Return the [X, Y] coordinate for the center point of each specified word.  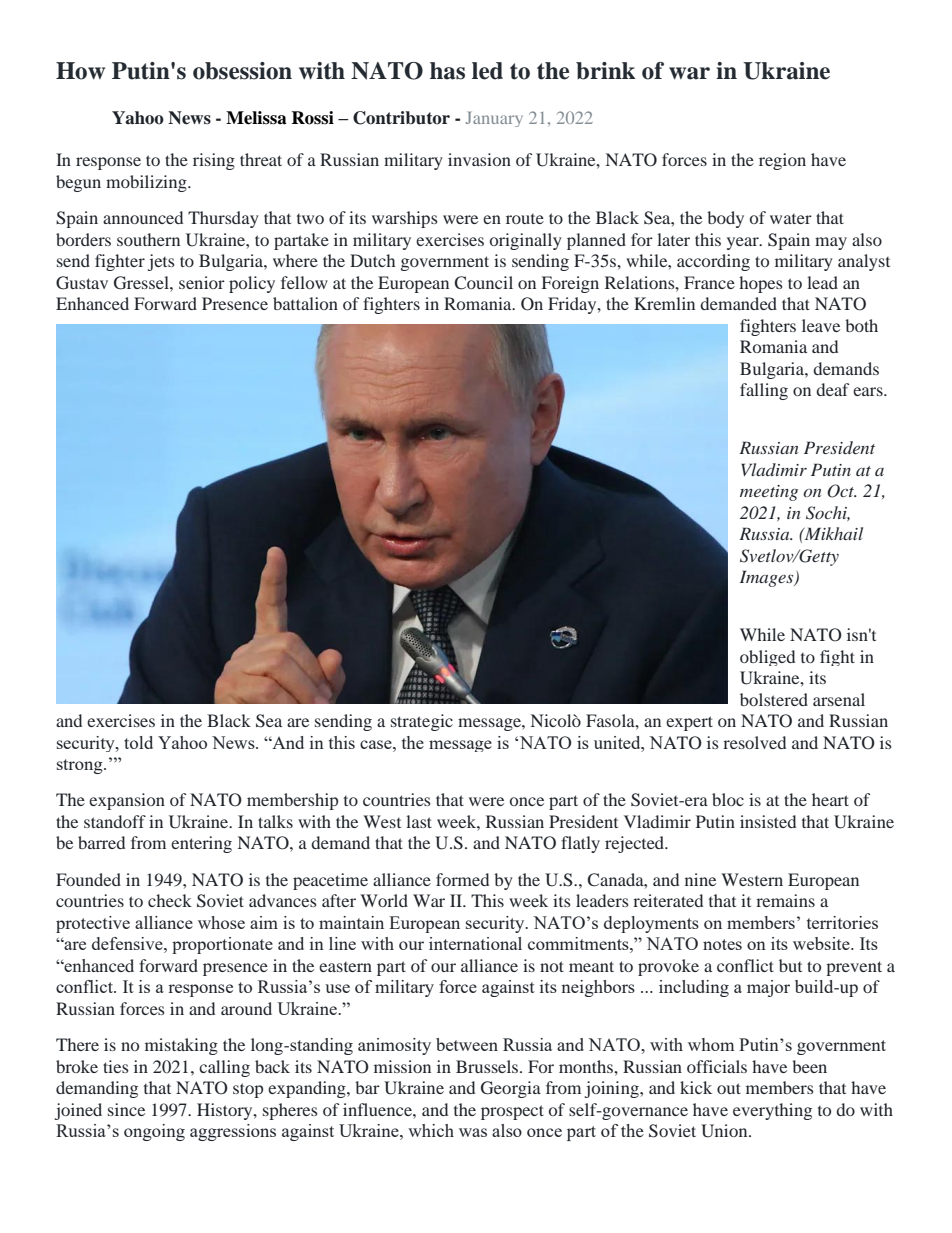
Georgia [511, 1089]
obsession [242, 71]
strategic [422, 722]
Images [768, 578]
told [138, 742]
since [126, 1109]
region [782, 161]
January [494, 119]
